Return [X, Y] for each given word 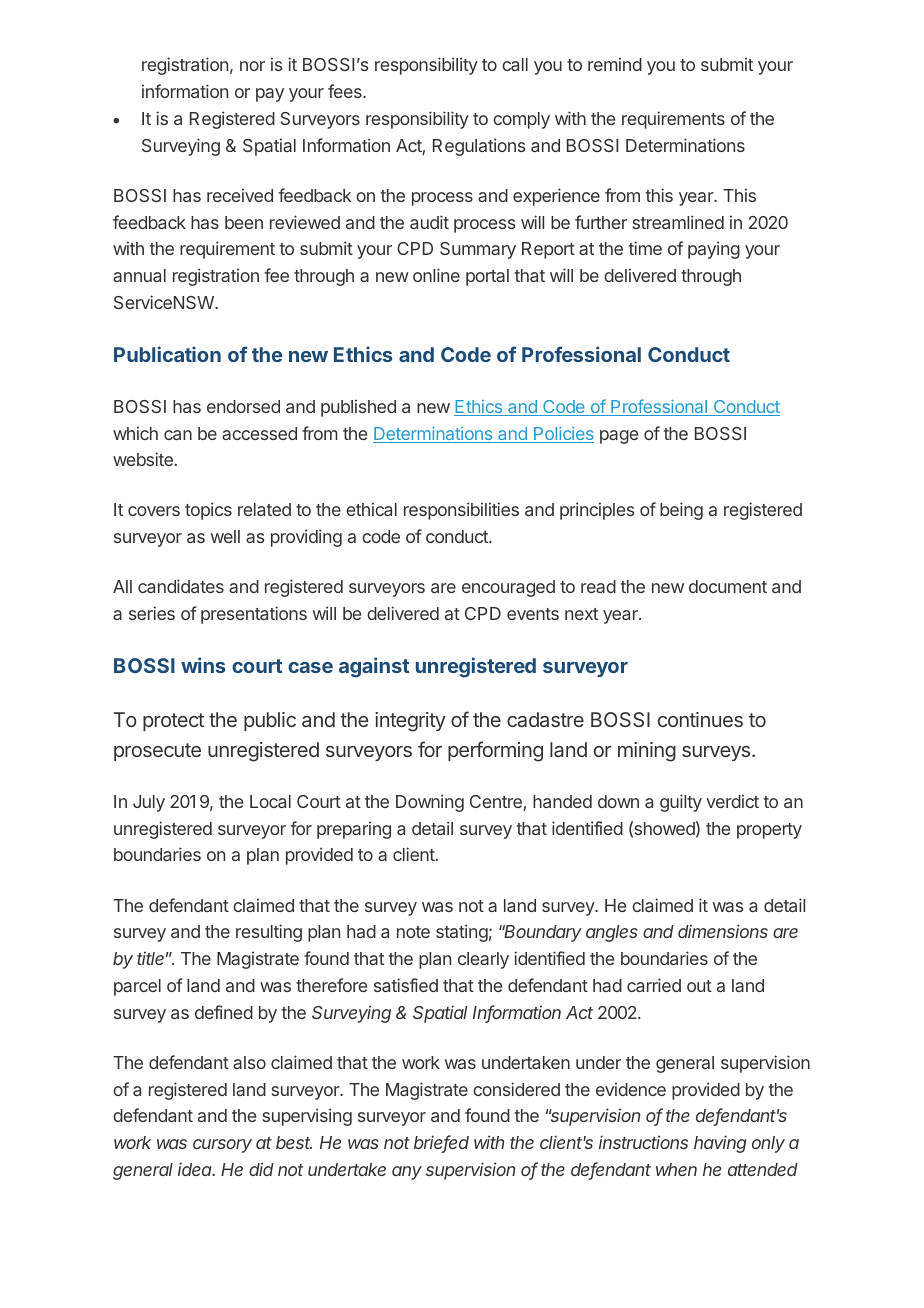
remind [615, 64]
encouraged [508, 588]
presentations [254, 615]
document [728, 586]
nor [252, 66]
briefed [441, 1143]
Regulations [479, 147]
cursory [222, 1146]
